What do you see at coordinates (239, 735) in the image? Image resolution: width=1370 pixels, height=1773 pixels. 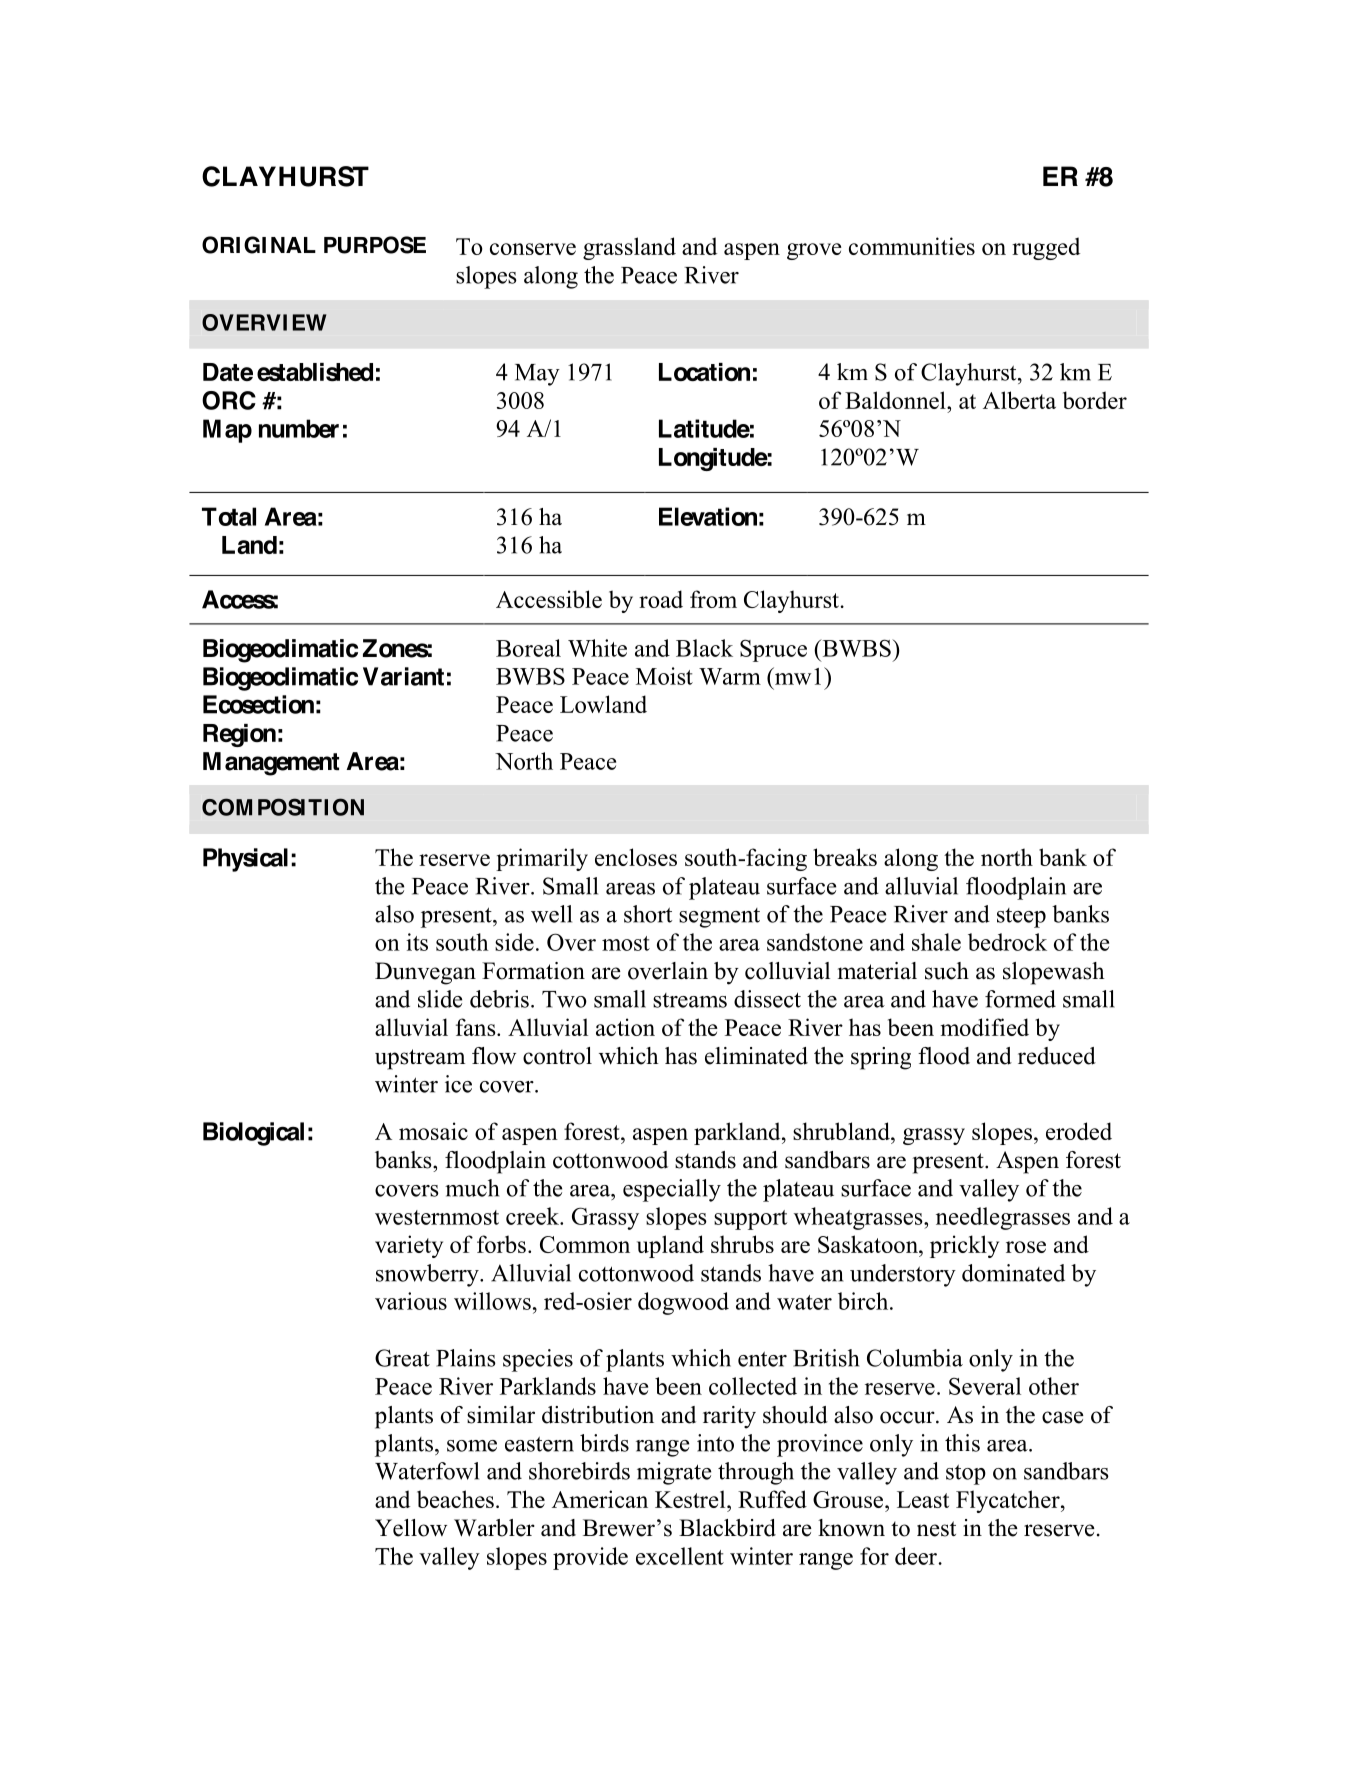 I see `Region` at bounding box center [239, 735].
